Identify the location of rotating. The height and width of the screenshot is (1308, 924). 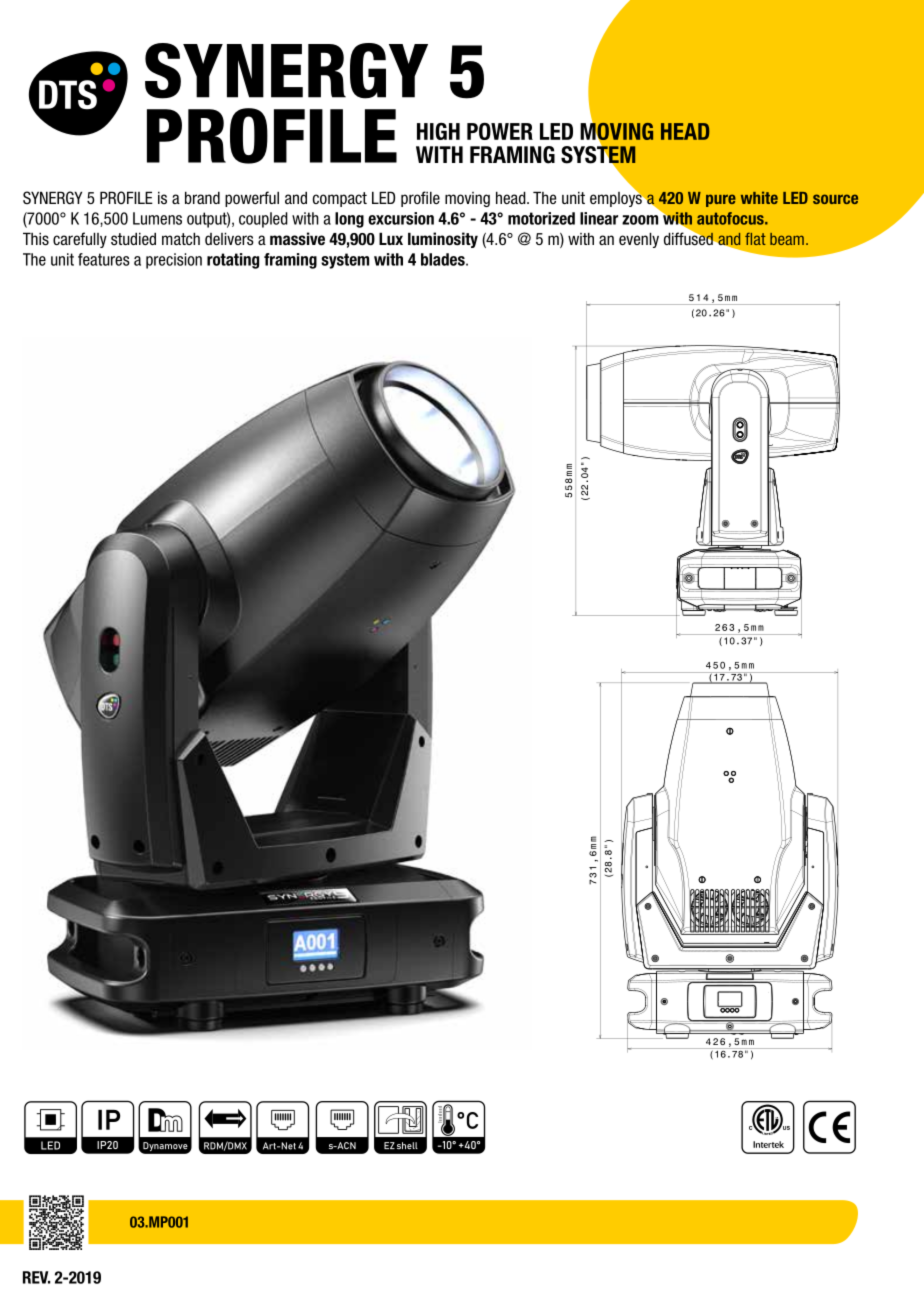
(233, 261).
